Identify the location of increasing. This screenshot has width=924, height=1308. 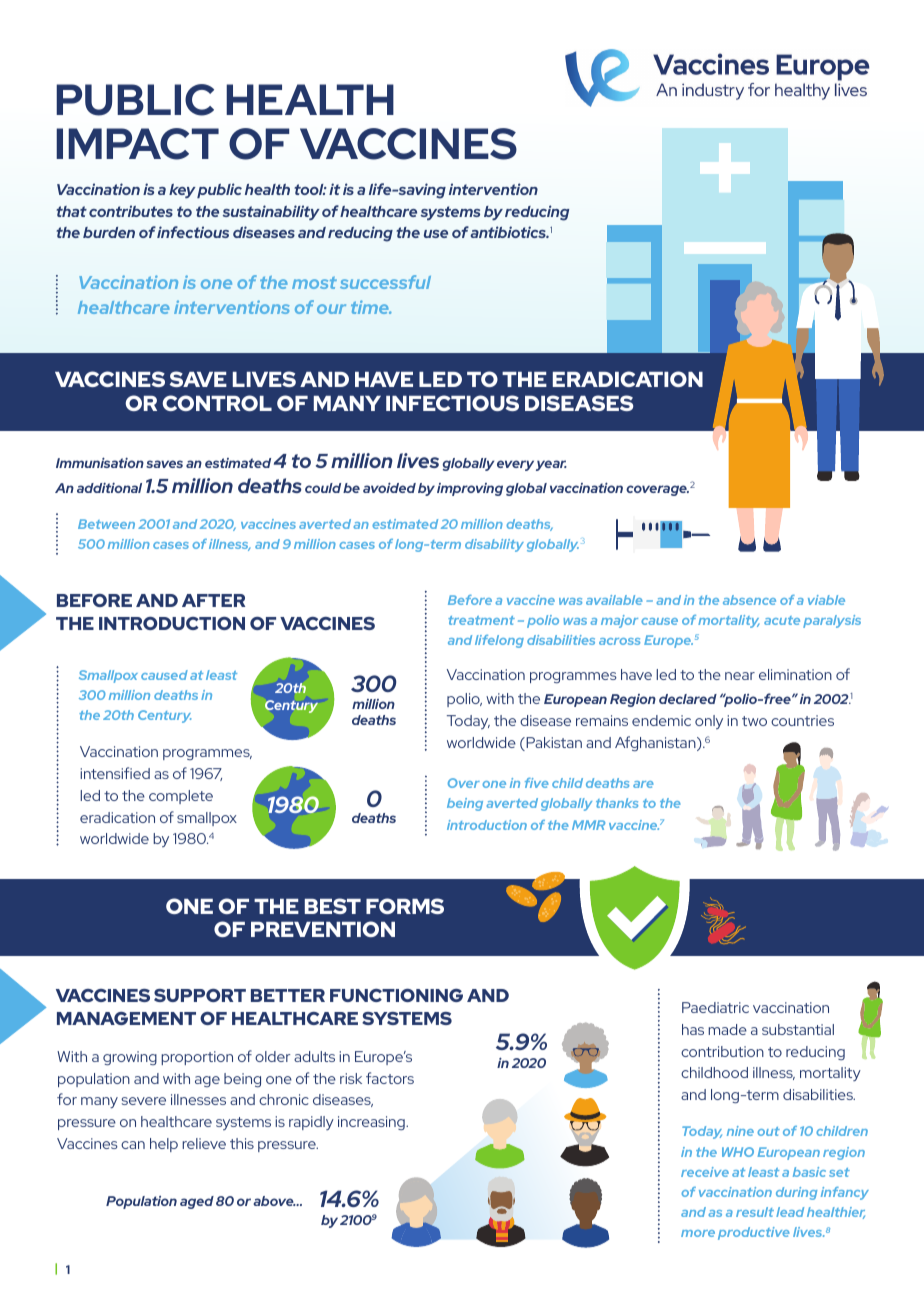
(372, 1123).
